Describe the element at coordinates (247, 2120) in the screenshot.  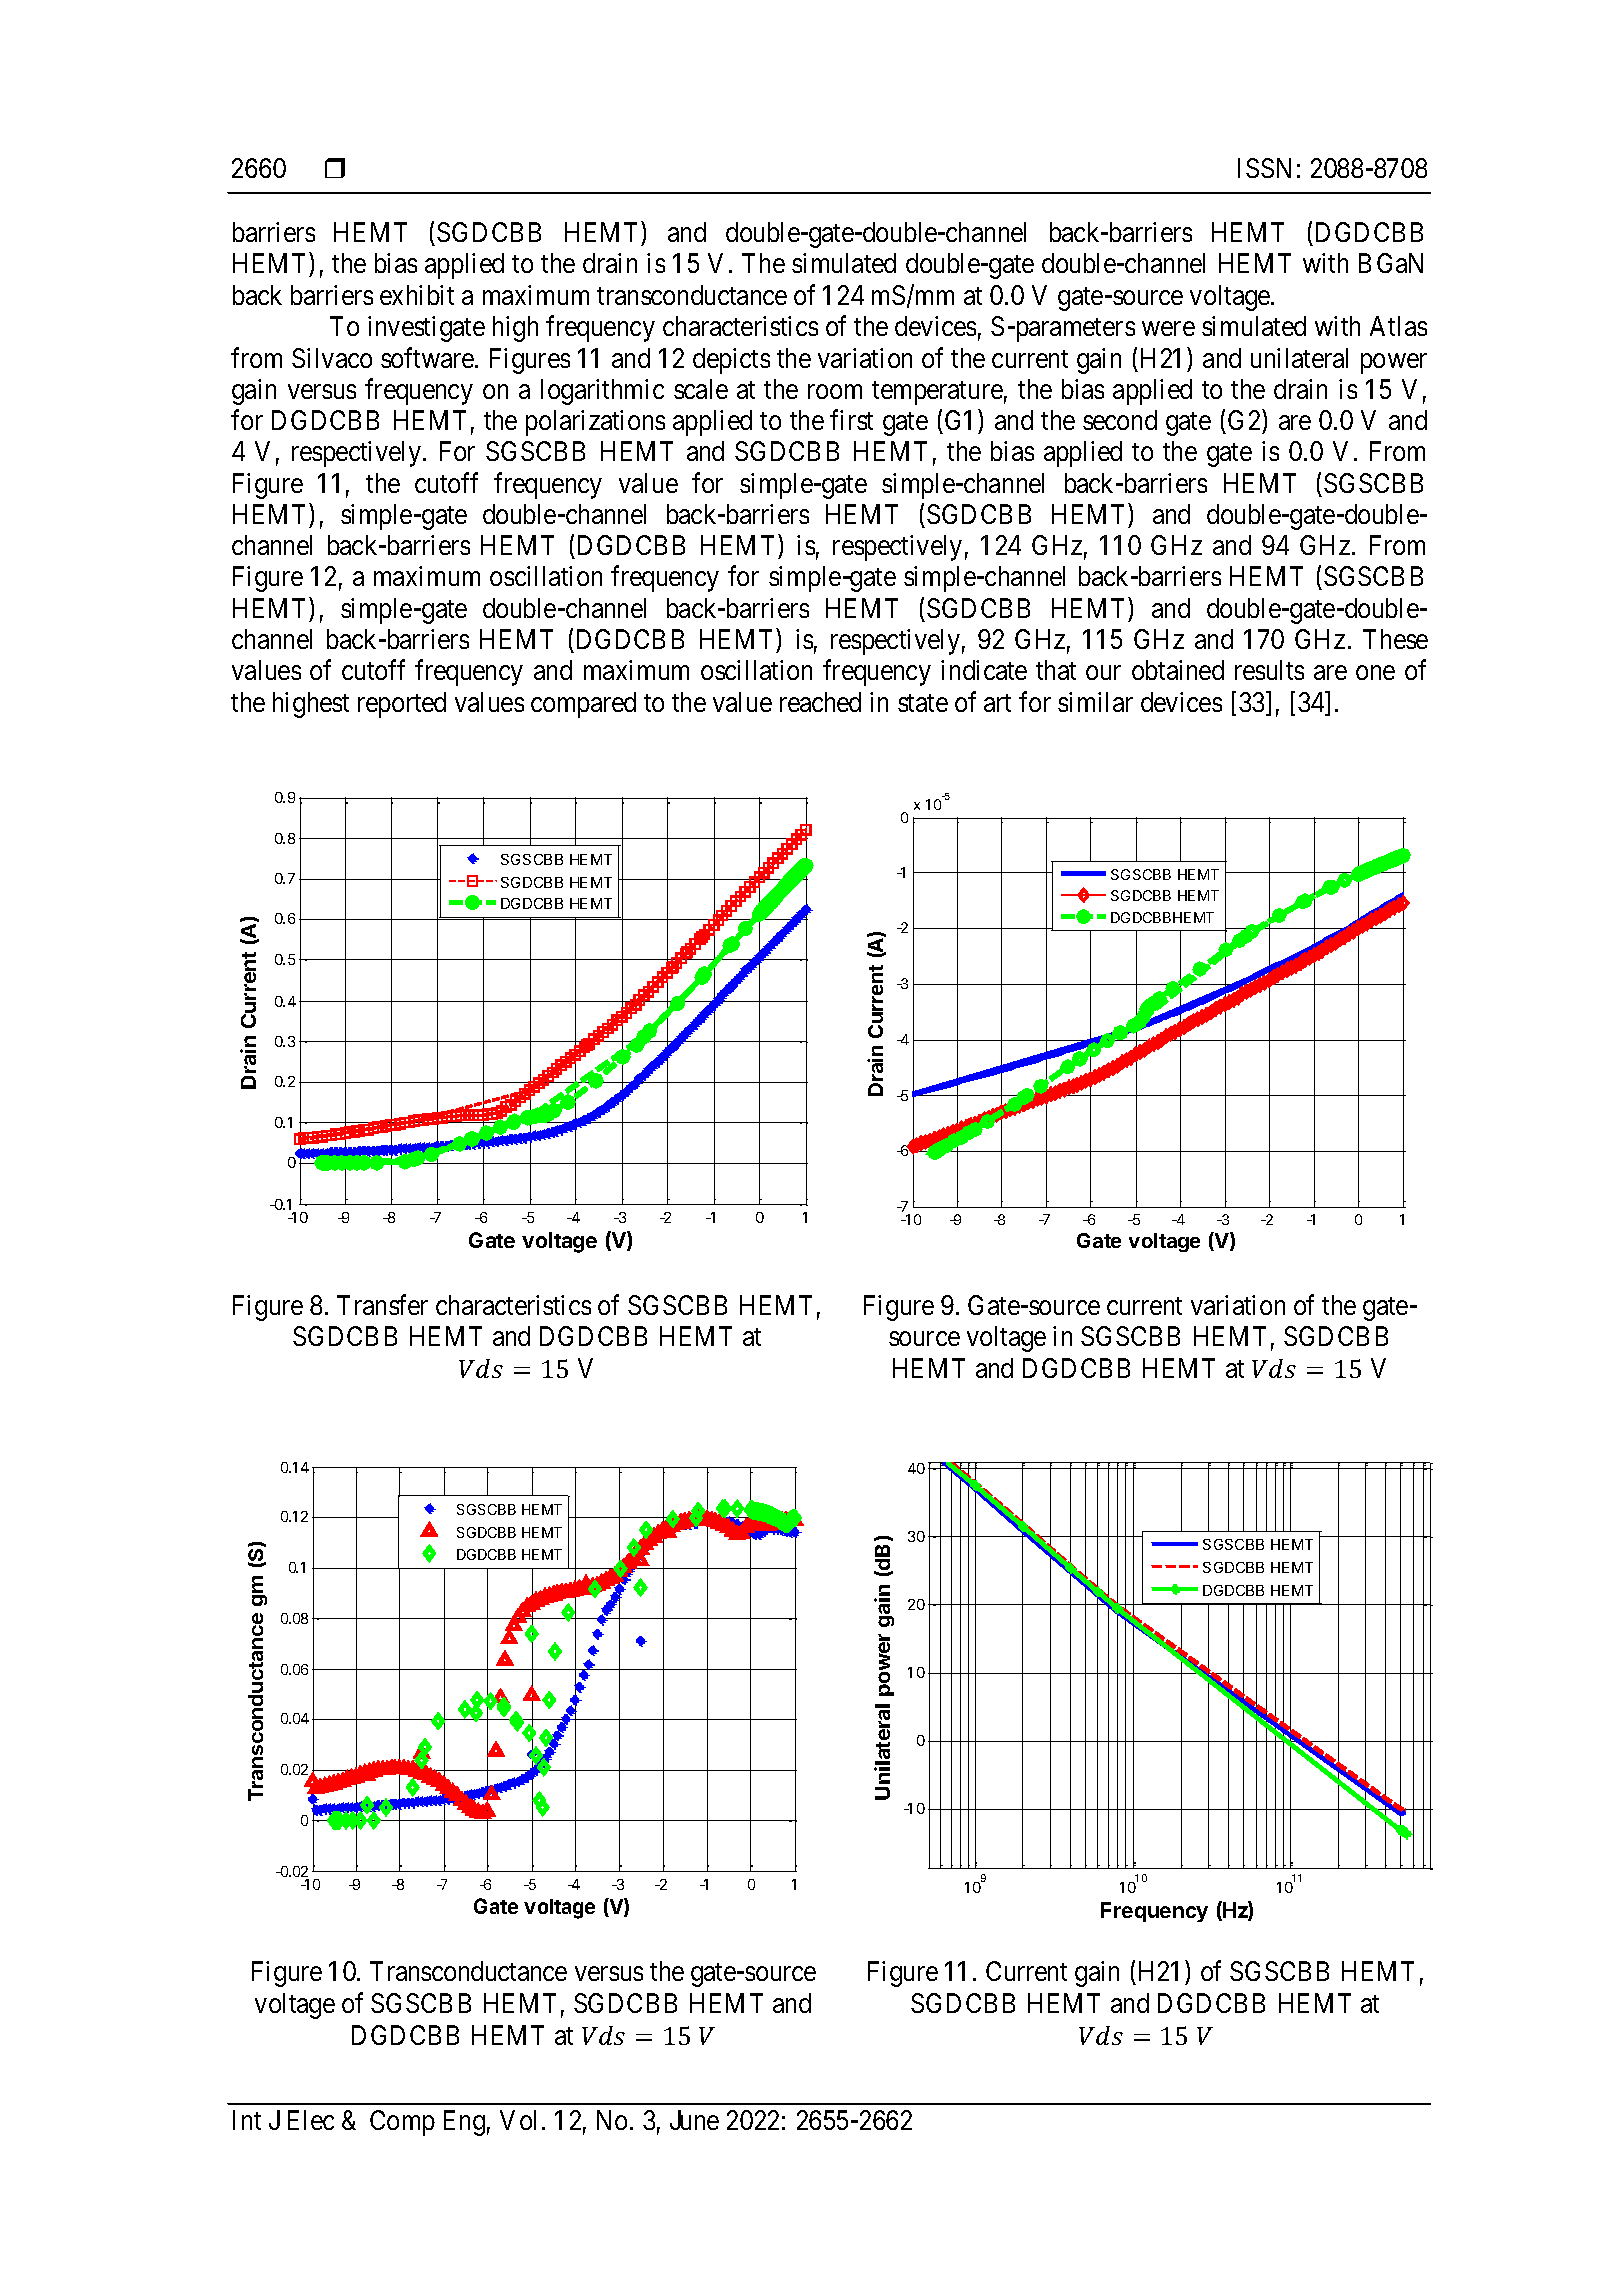
I see `Int` at that location.
